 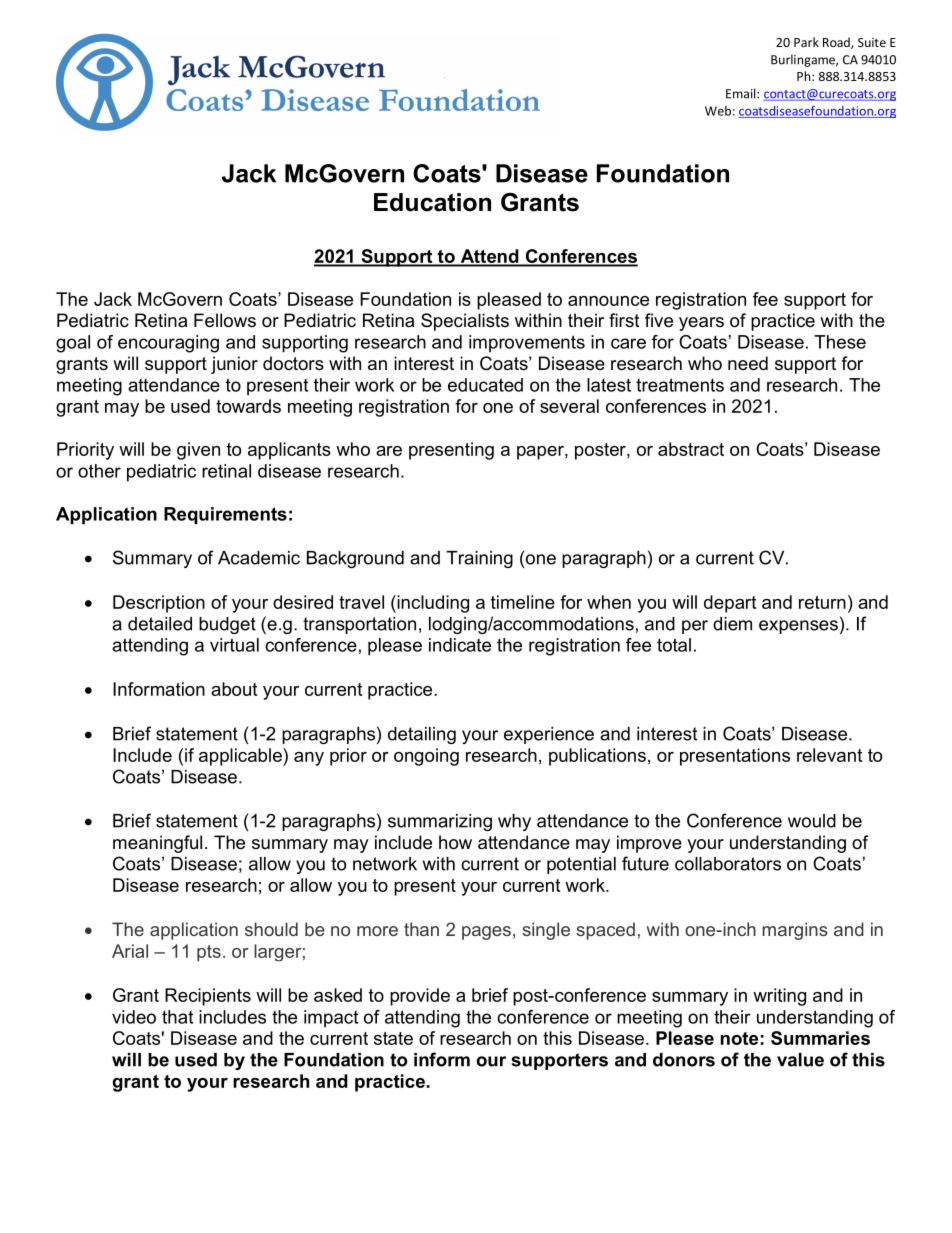 I want to click on meaningful, so click(x=157, y=844).
